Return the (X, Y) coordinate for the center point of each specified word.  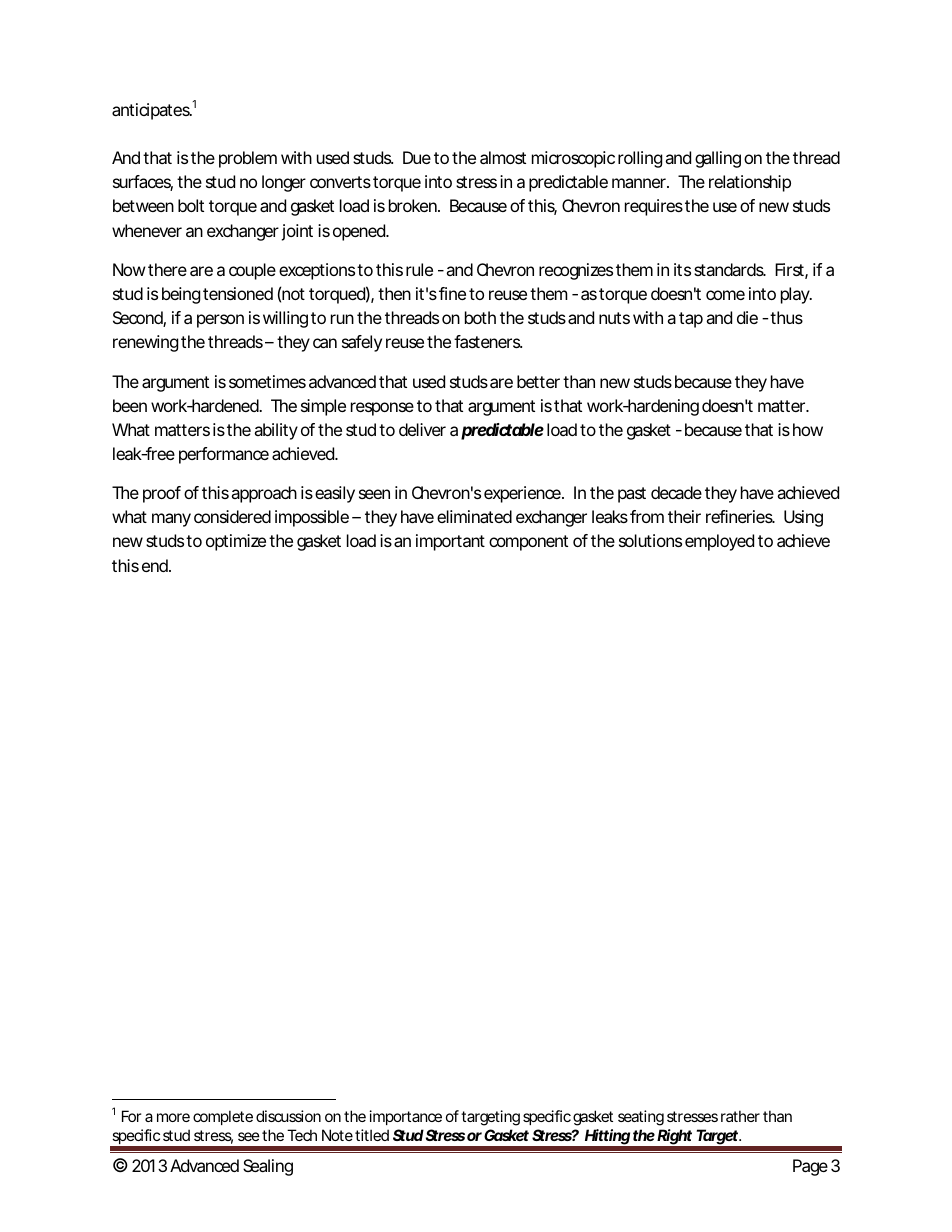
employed (719, 542)
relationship (750, 183)
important (450, 542)
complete (223, 1117)
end (156, 565)
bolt (191, 205)
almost (503, 157)
